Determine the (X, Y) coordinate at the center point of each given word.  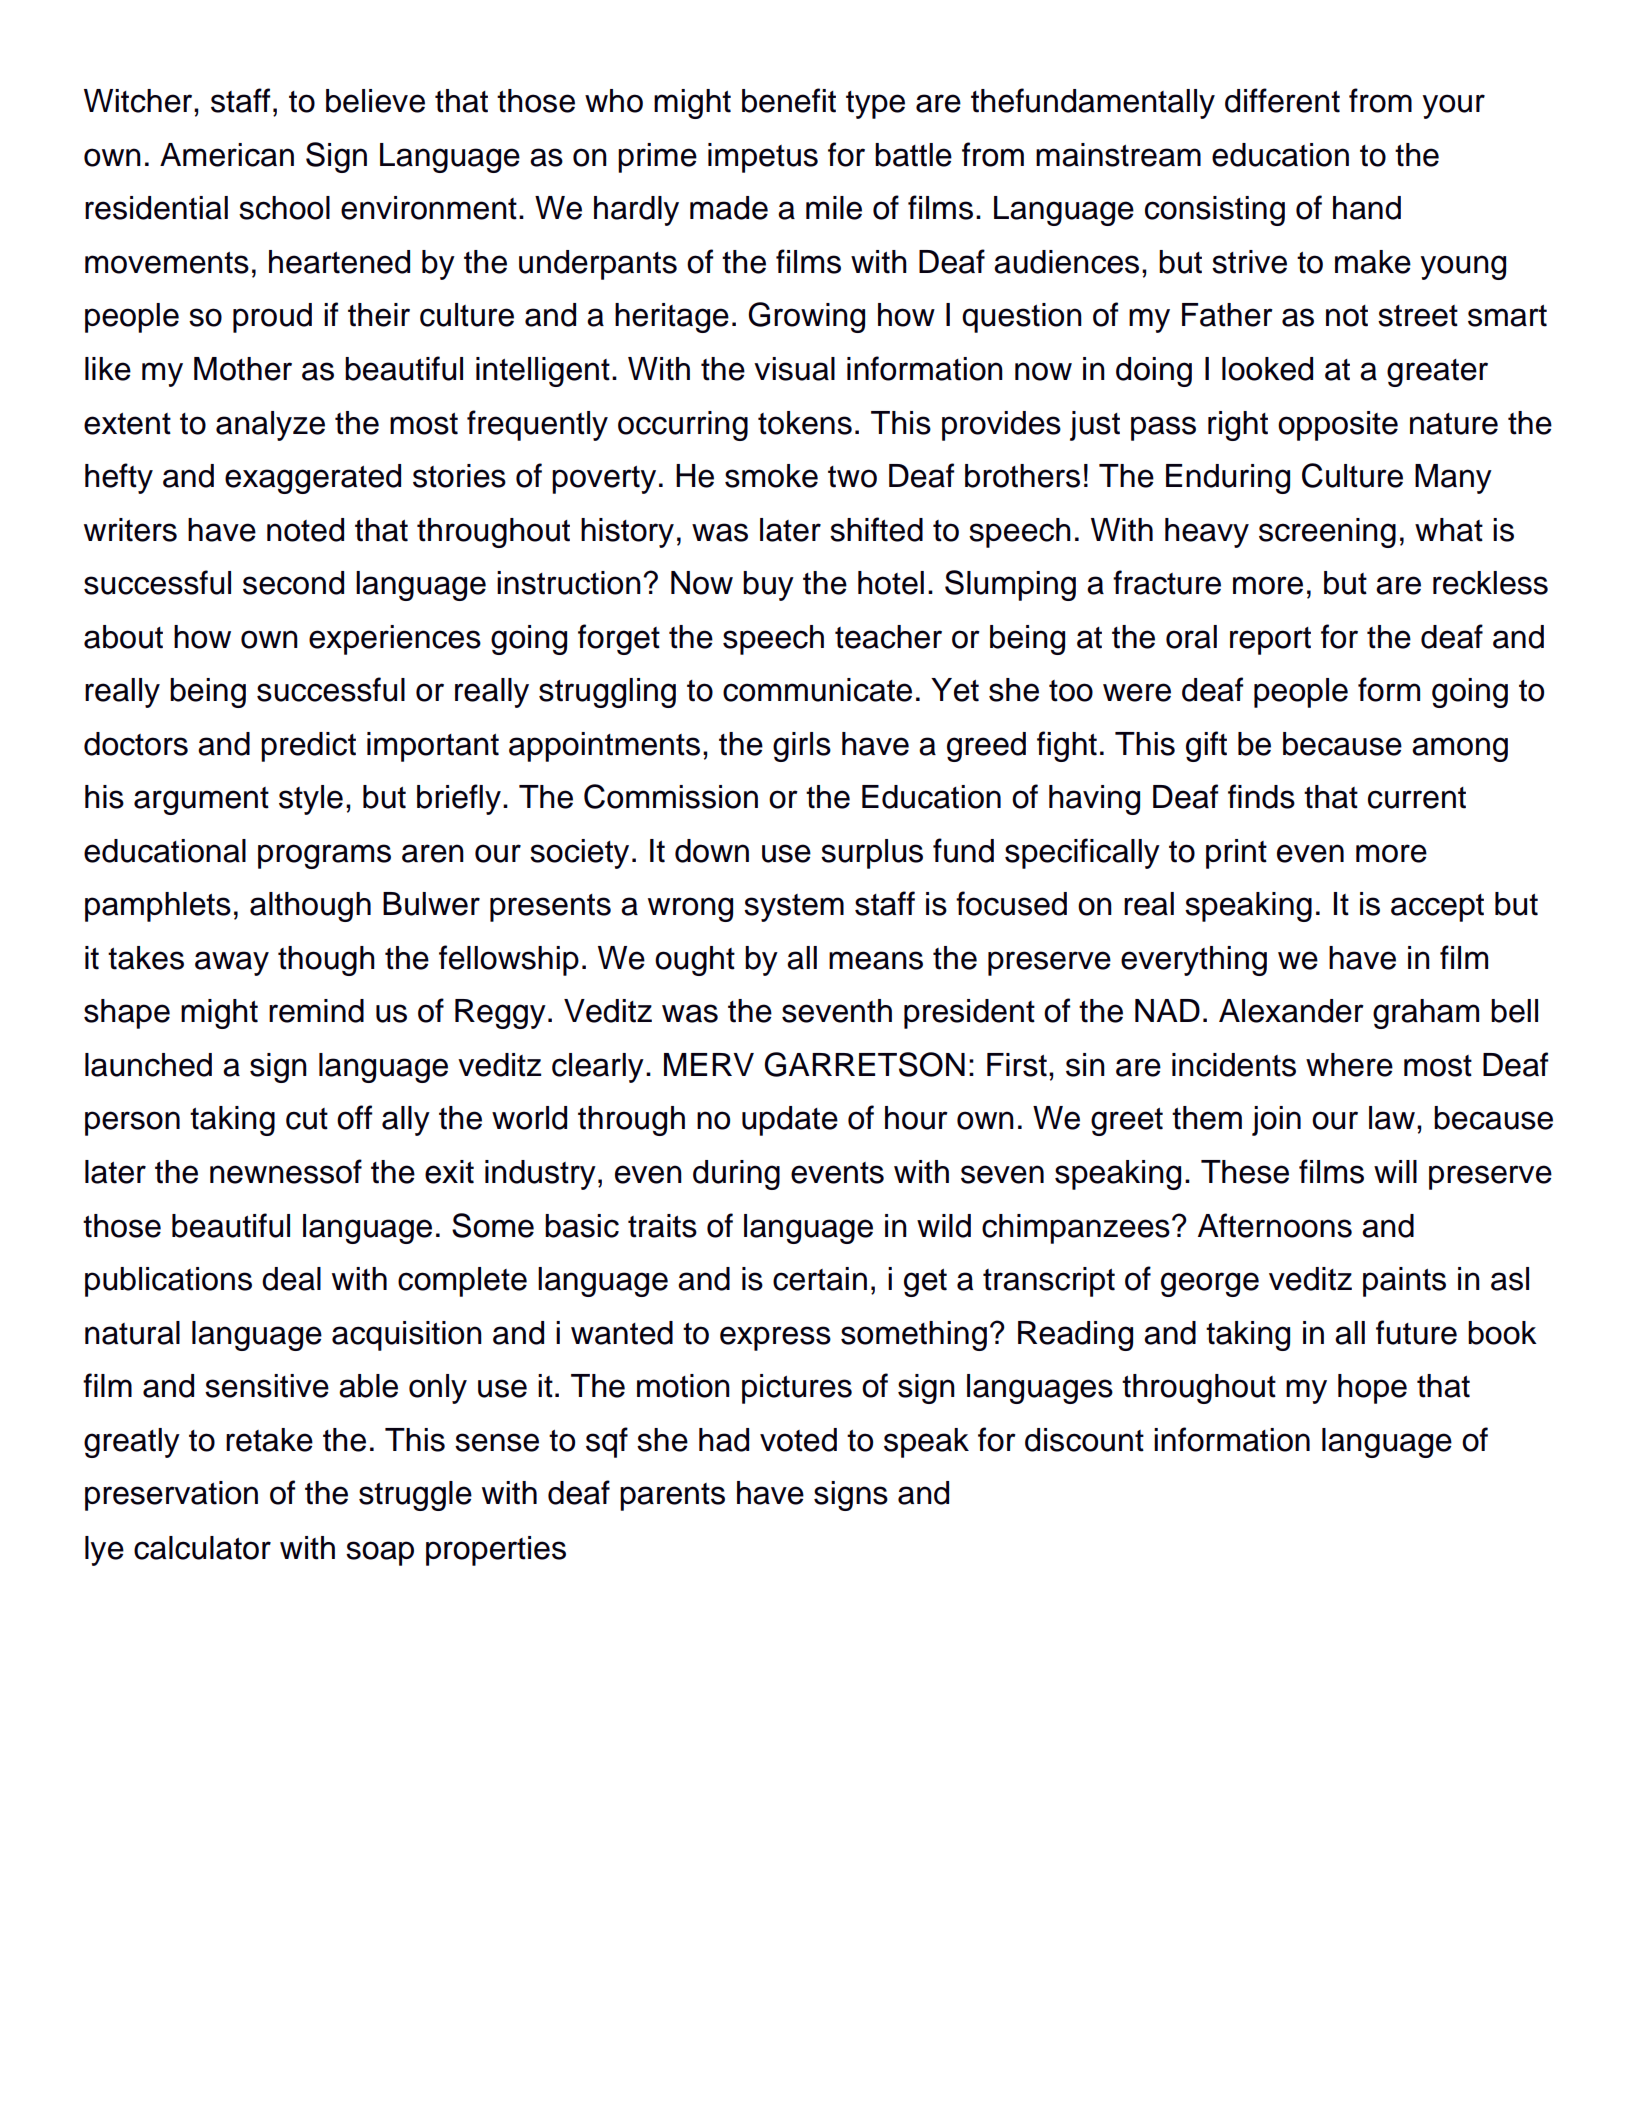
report (1270, 641)
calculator (202, 1548)
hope (1372, 1389)
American (227, 155)
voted (798, 1440)
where (1349, 1065)
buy (768, 586)
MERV (709, 1064)
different (1282, 100)
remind (316, 1011)
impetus (763, 158)
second (293, 583)
